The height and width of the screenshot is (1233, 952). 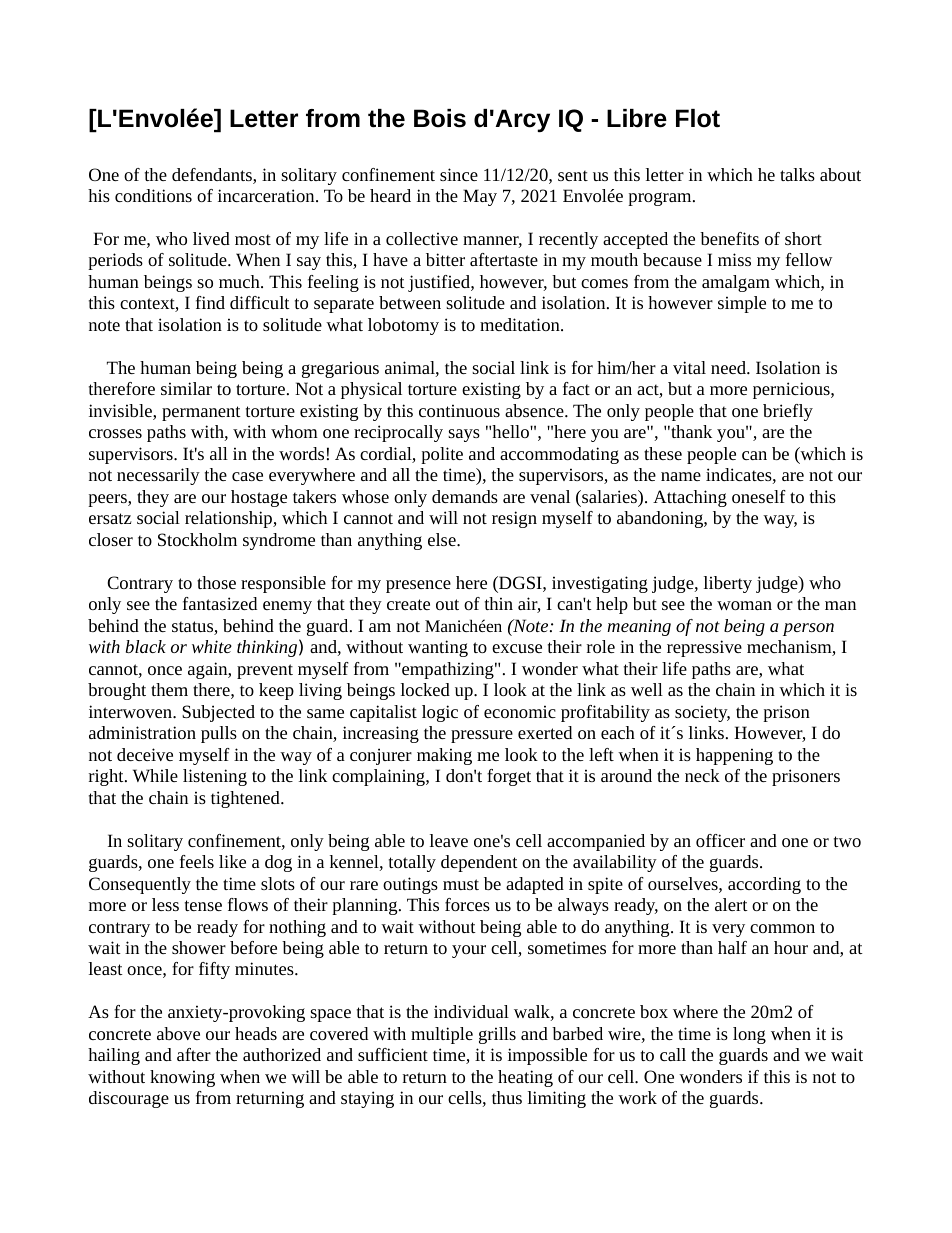 I want to click on presence, so click(x=418, y=586).
